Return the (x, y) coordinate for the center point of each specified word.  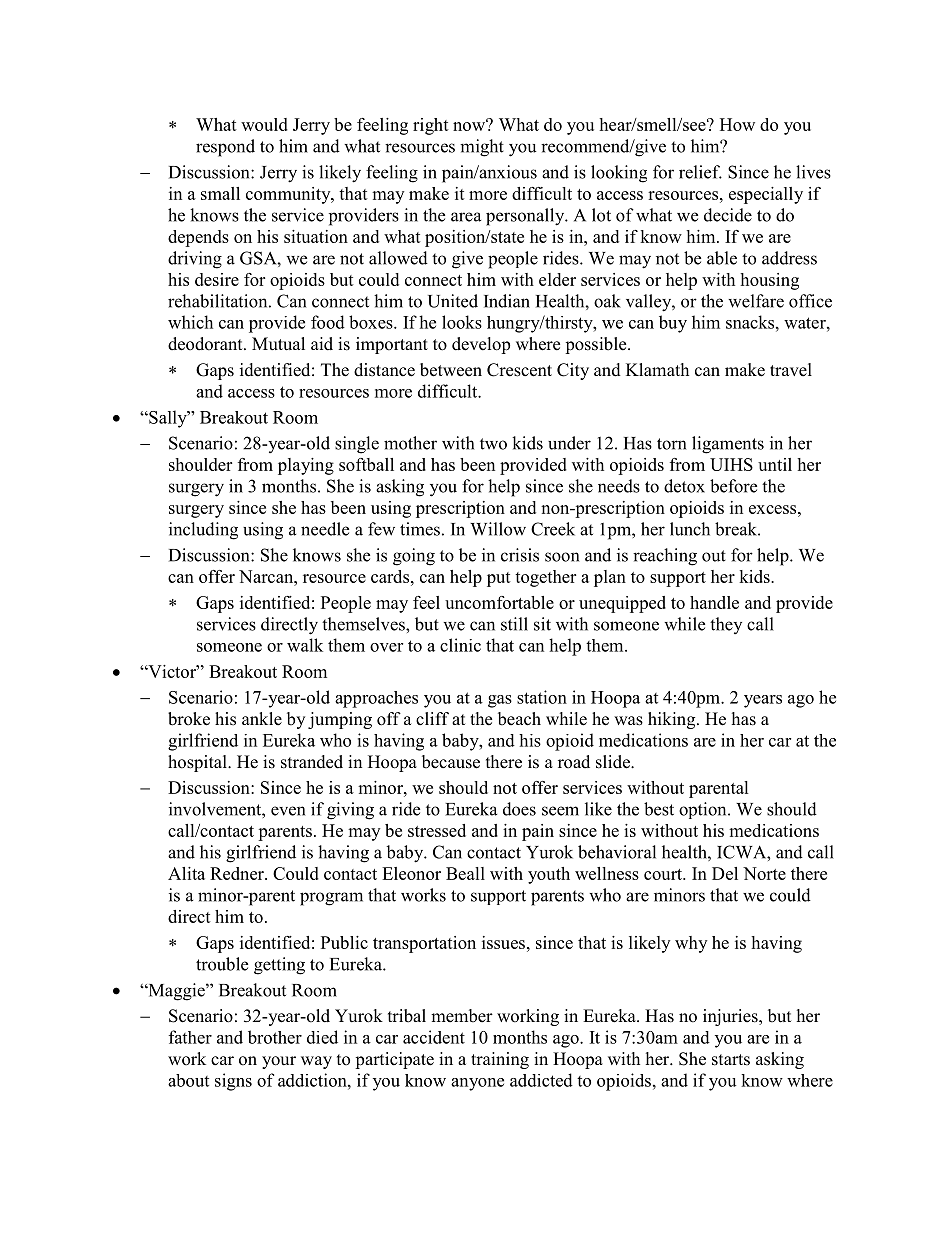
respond (225, 148)
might (482, 148)
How (737, 124)
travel (791, 370)
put (499, 579)
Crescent (519, 370)
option (704, 810)
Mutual (278, 344)
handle (714, 602)
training (500, 1060)
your (279, 1062)
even (288, 811)
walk (305, 645)
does (519, 809)
